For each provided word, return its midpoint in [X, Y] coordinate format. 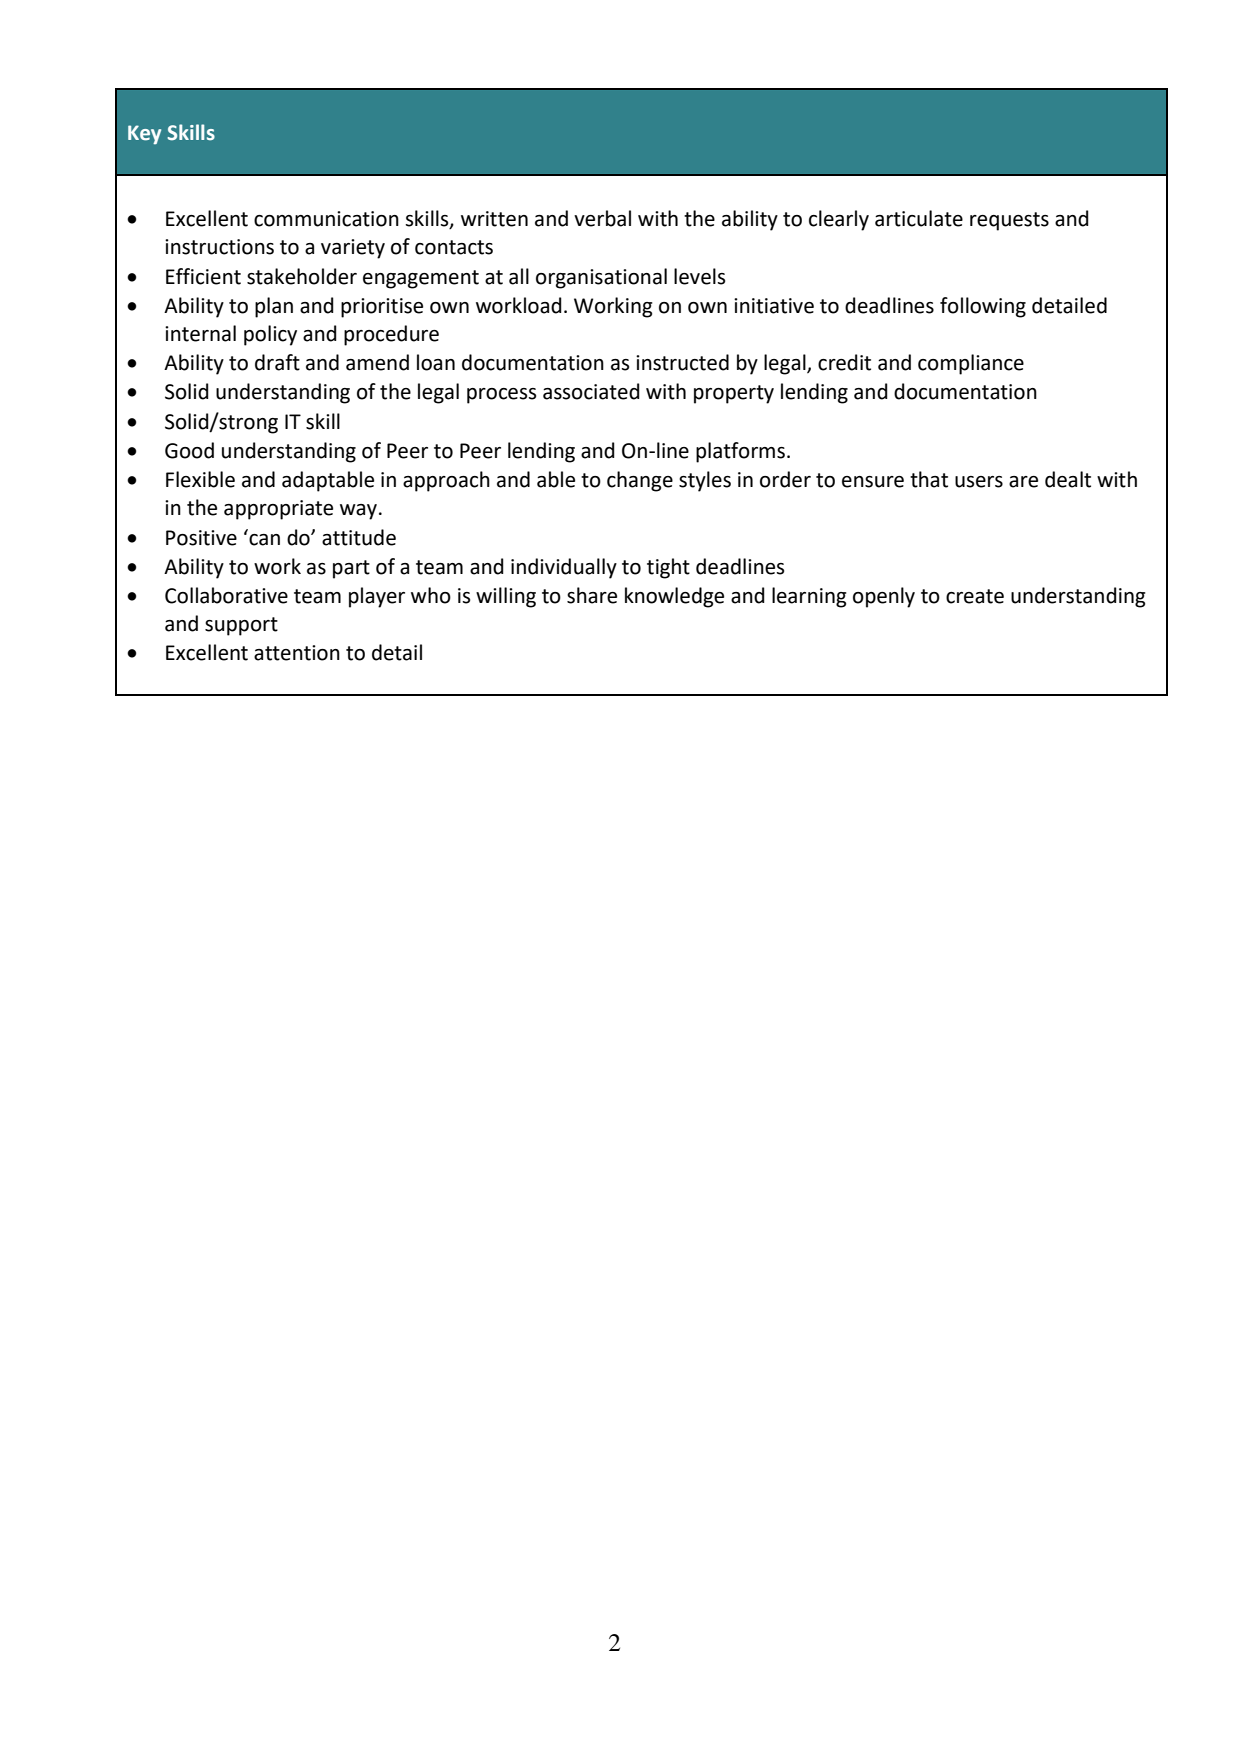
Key [144, 135]
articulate [919, 218]
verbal [602, 218]
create [975, 596]
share [592, 595]
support [241, 626]
